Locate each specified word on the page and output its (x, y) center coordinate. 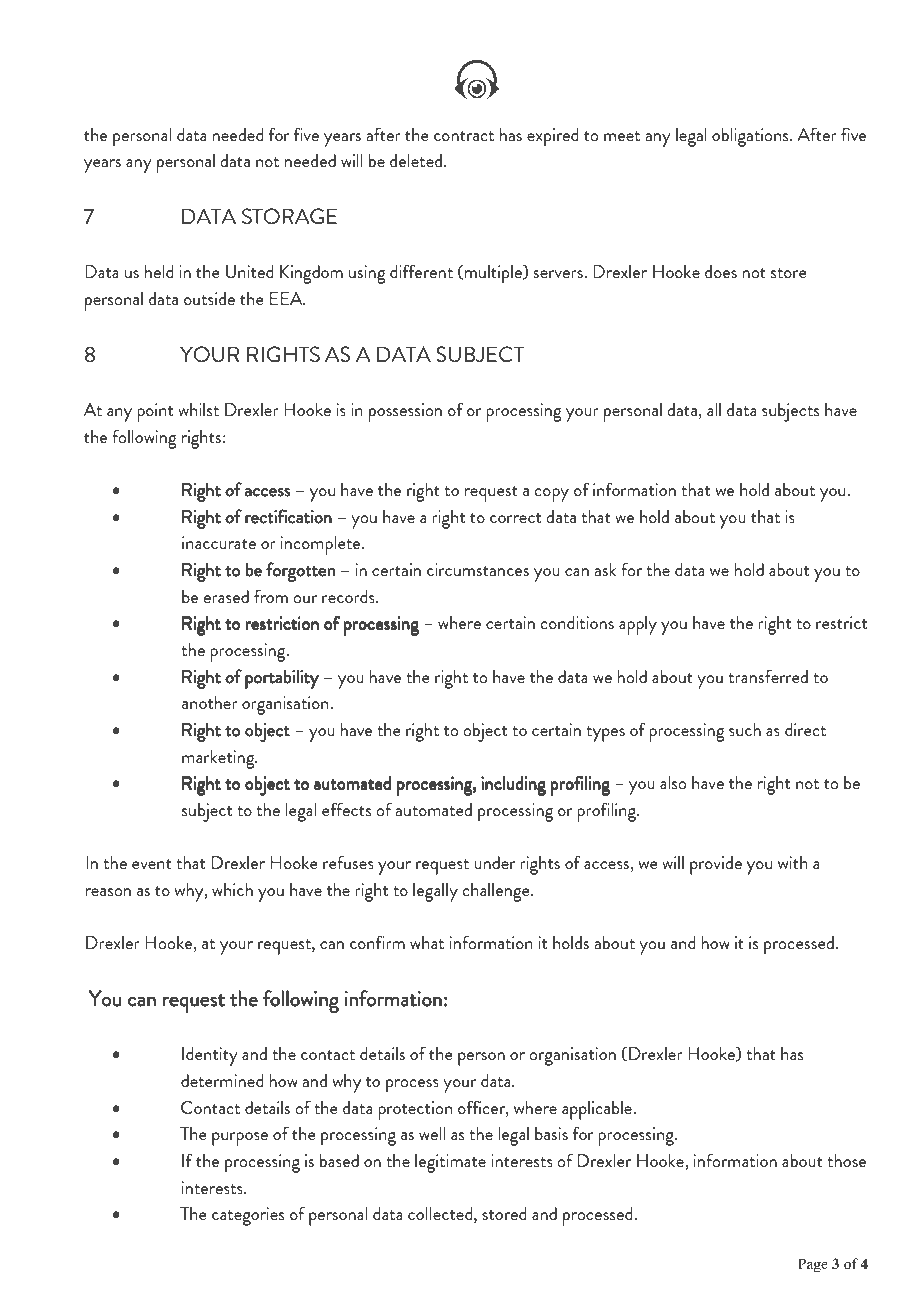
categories (248, 1216)
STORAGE (289, 216)
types (605, 734)
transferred (768, 676)
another (210, 702)
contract (464, 136)
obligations (751, 137)
